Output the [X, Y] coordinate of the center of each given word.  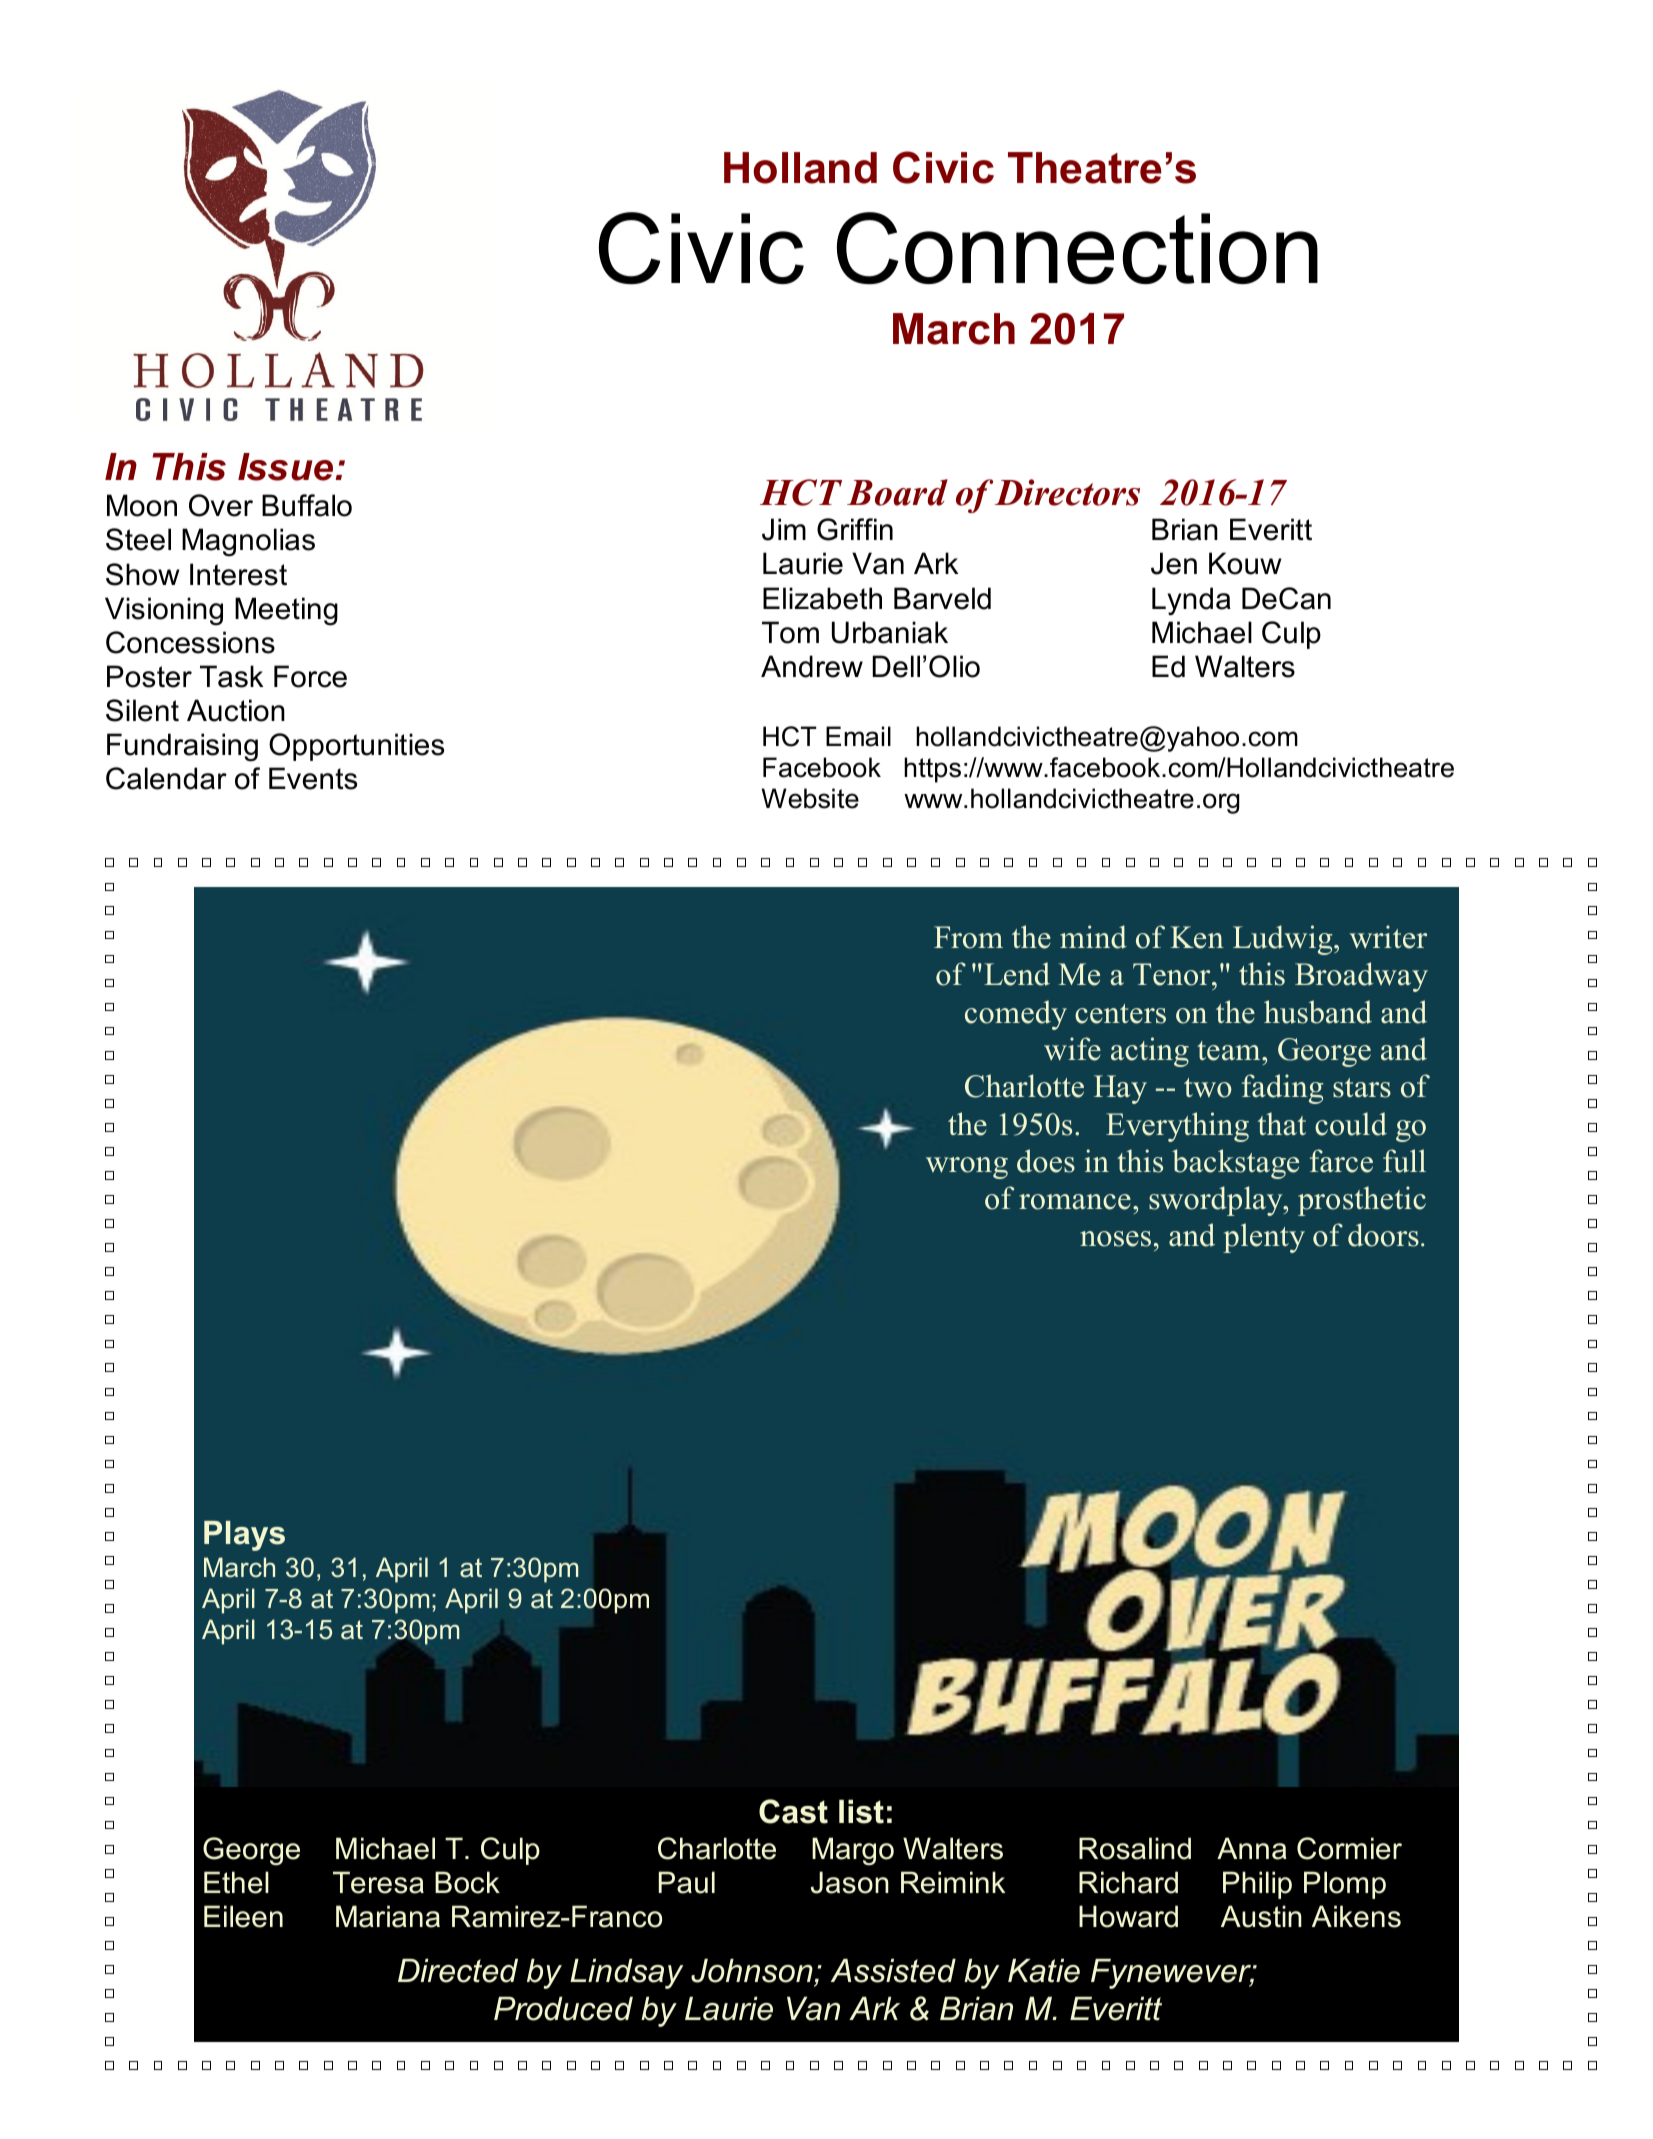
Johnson [753, 1972]
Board [897, 492]
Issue [287, 467]
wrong [967, 1168]
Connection [1077, 248]
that [1282, 1123]
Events [313, 778]
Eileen [243, 1916]
